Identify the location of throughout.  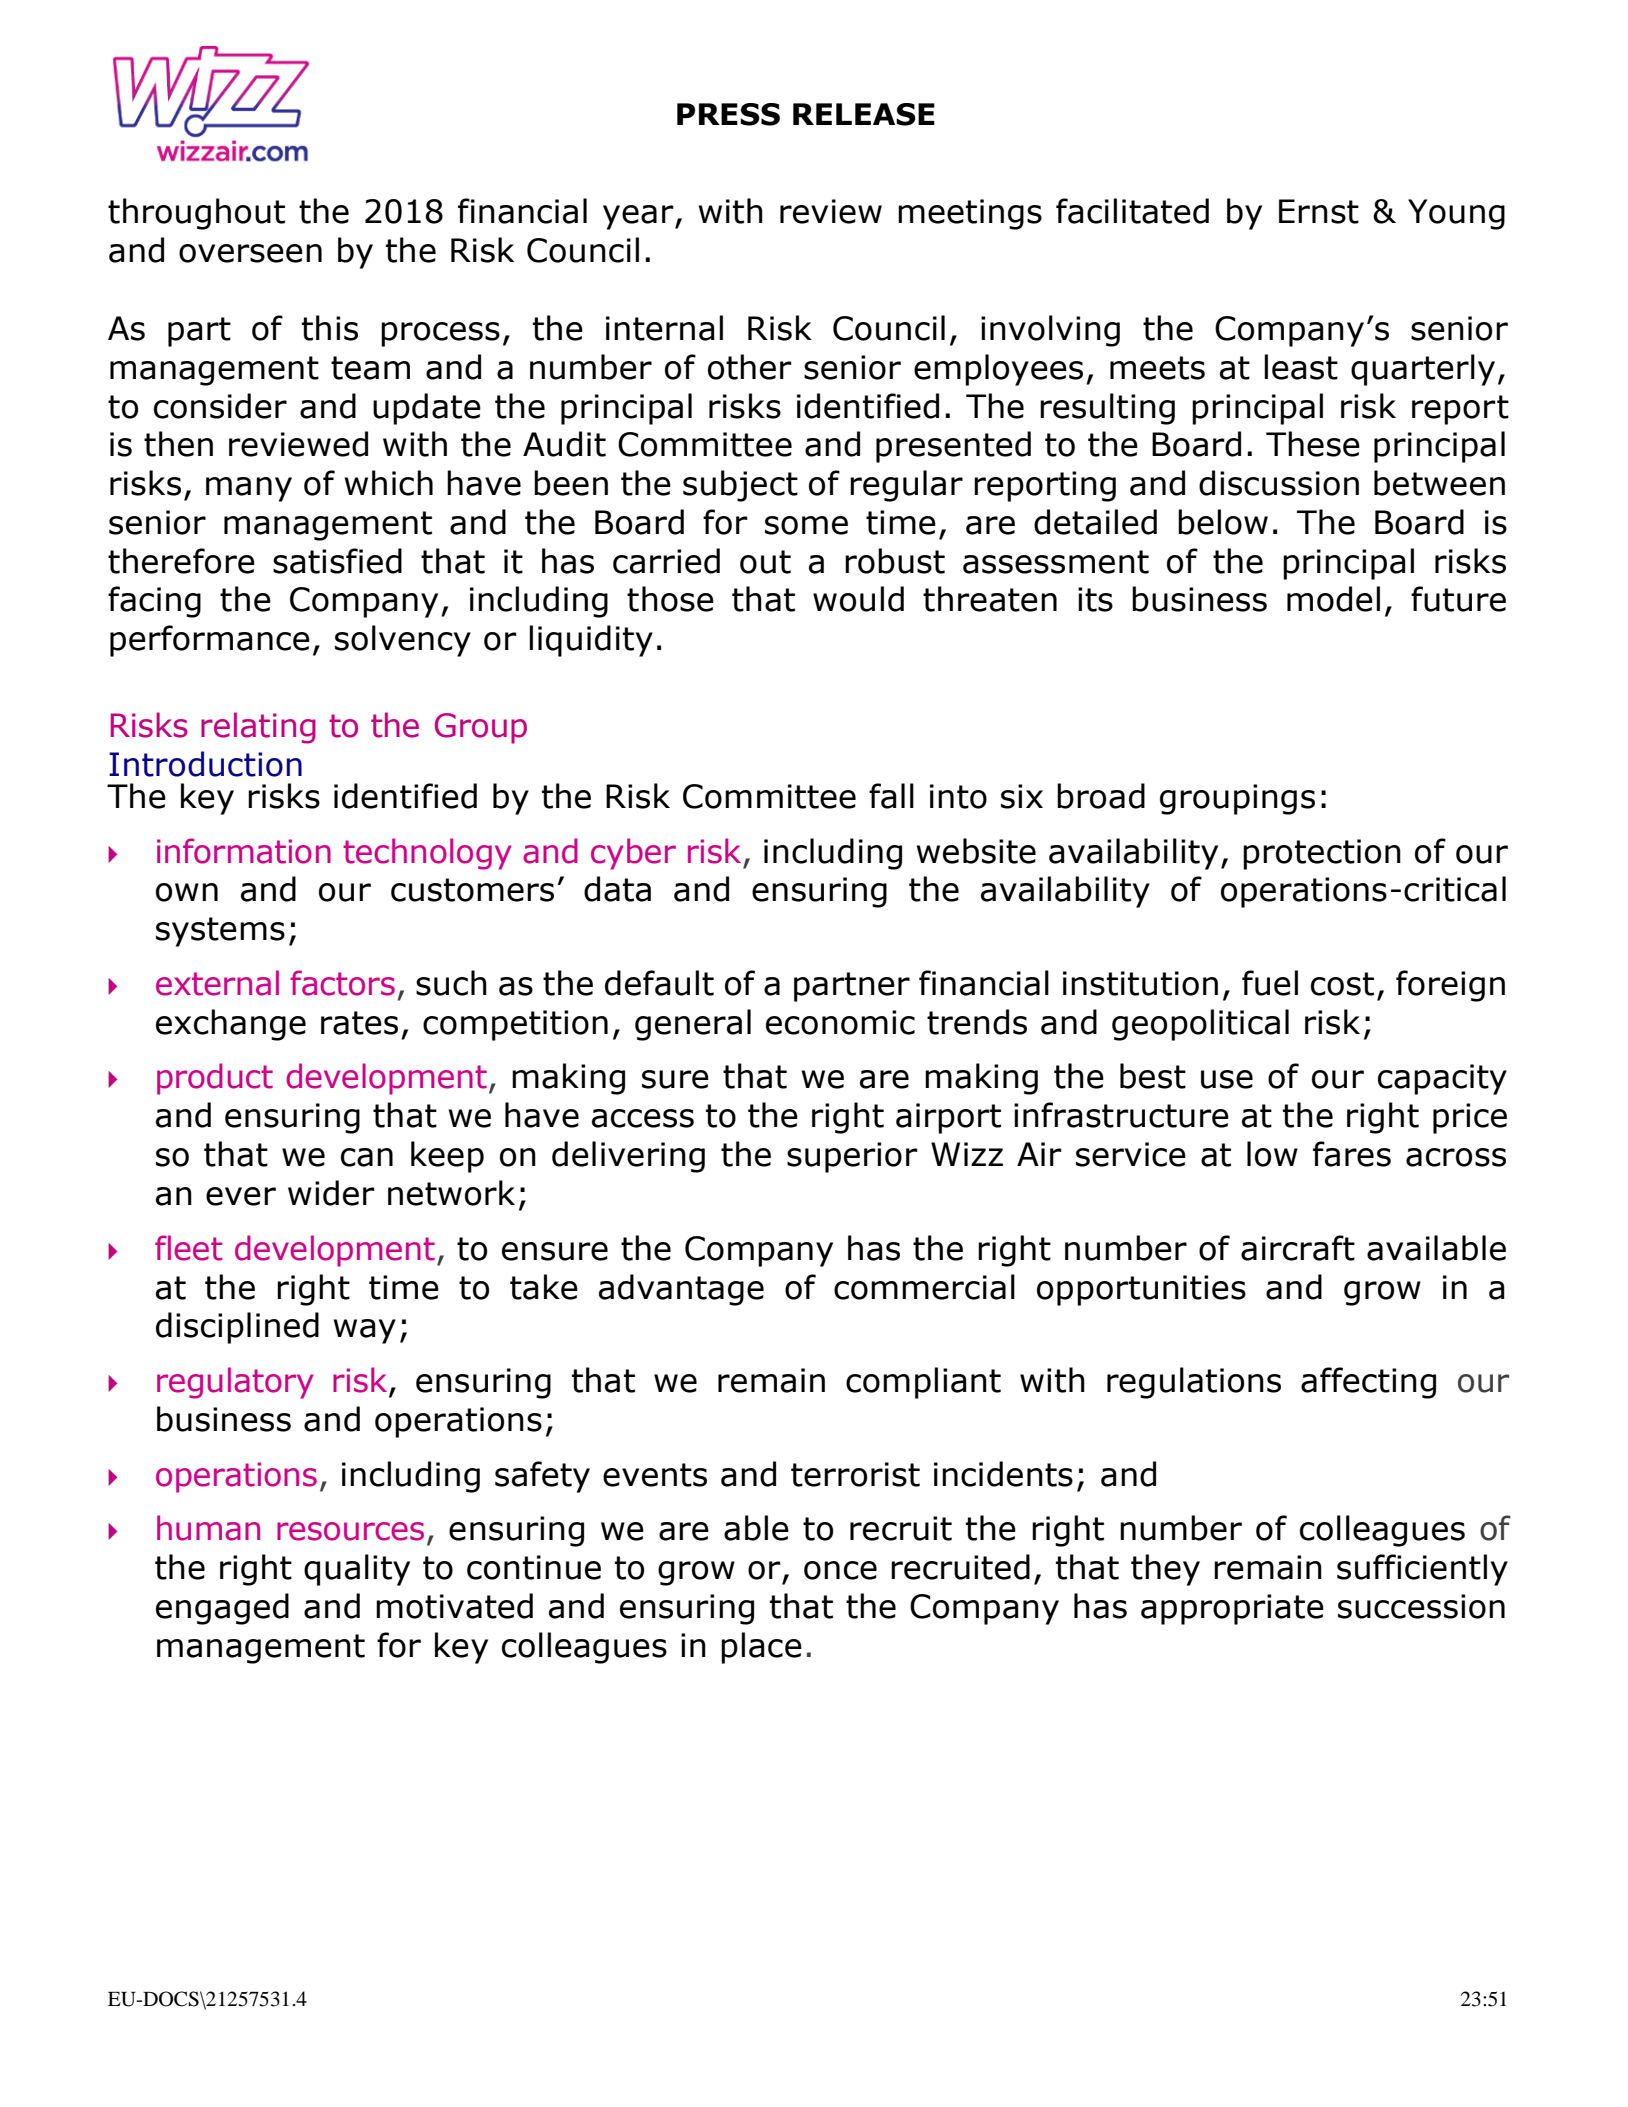
(196, 214).
